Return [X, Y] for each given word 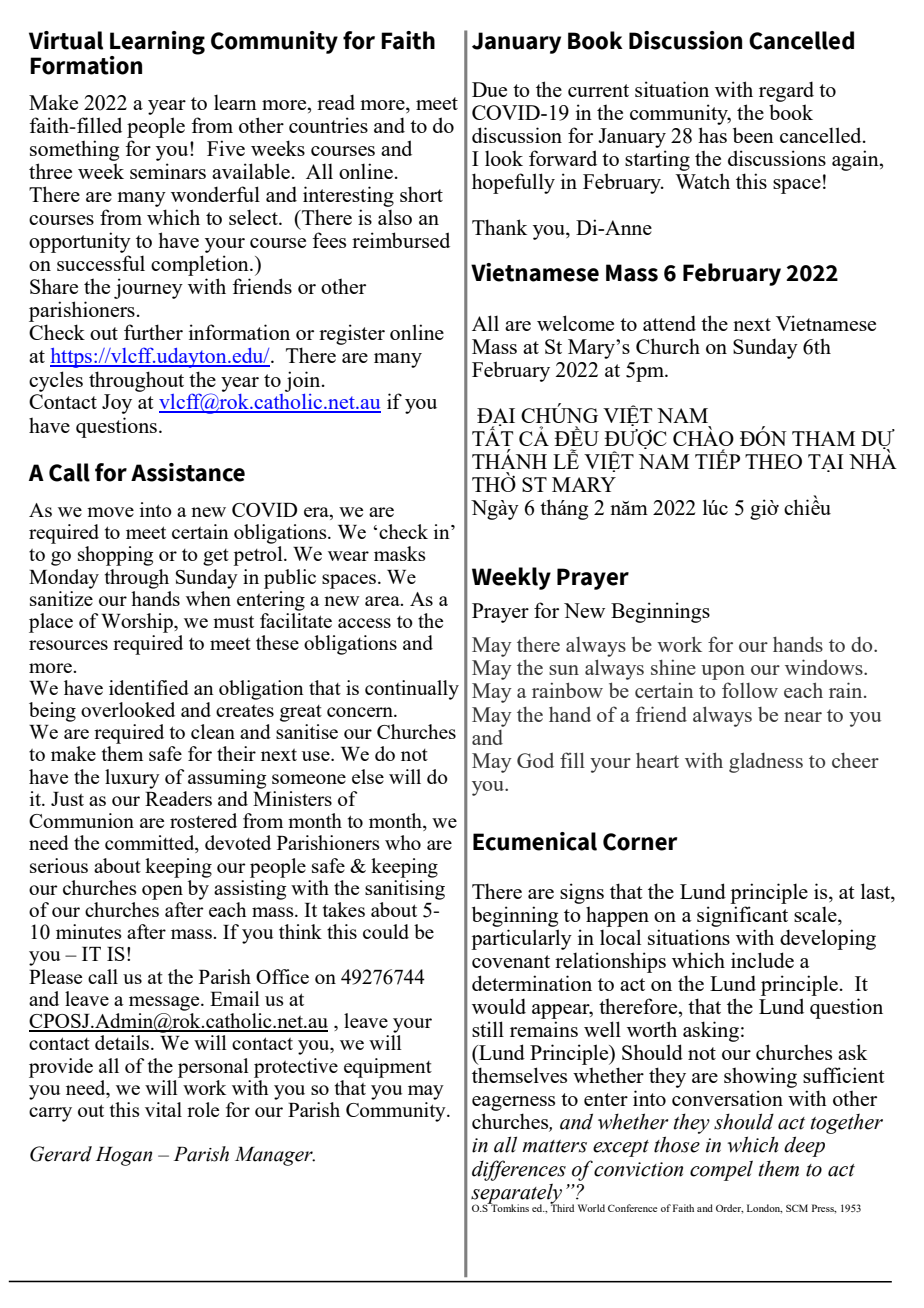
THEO [773, 461]
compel [721, 1170]
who [403, 842]
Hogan [123, 1156]
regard [786, 91]
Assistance [188, 472]
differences [519, 1170]
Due [489, 89]
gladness [766, 763]
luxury [132, 779]
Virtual [66, 40]
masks [400, 553]
